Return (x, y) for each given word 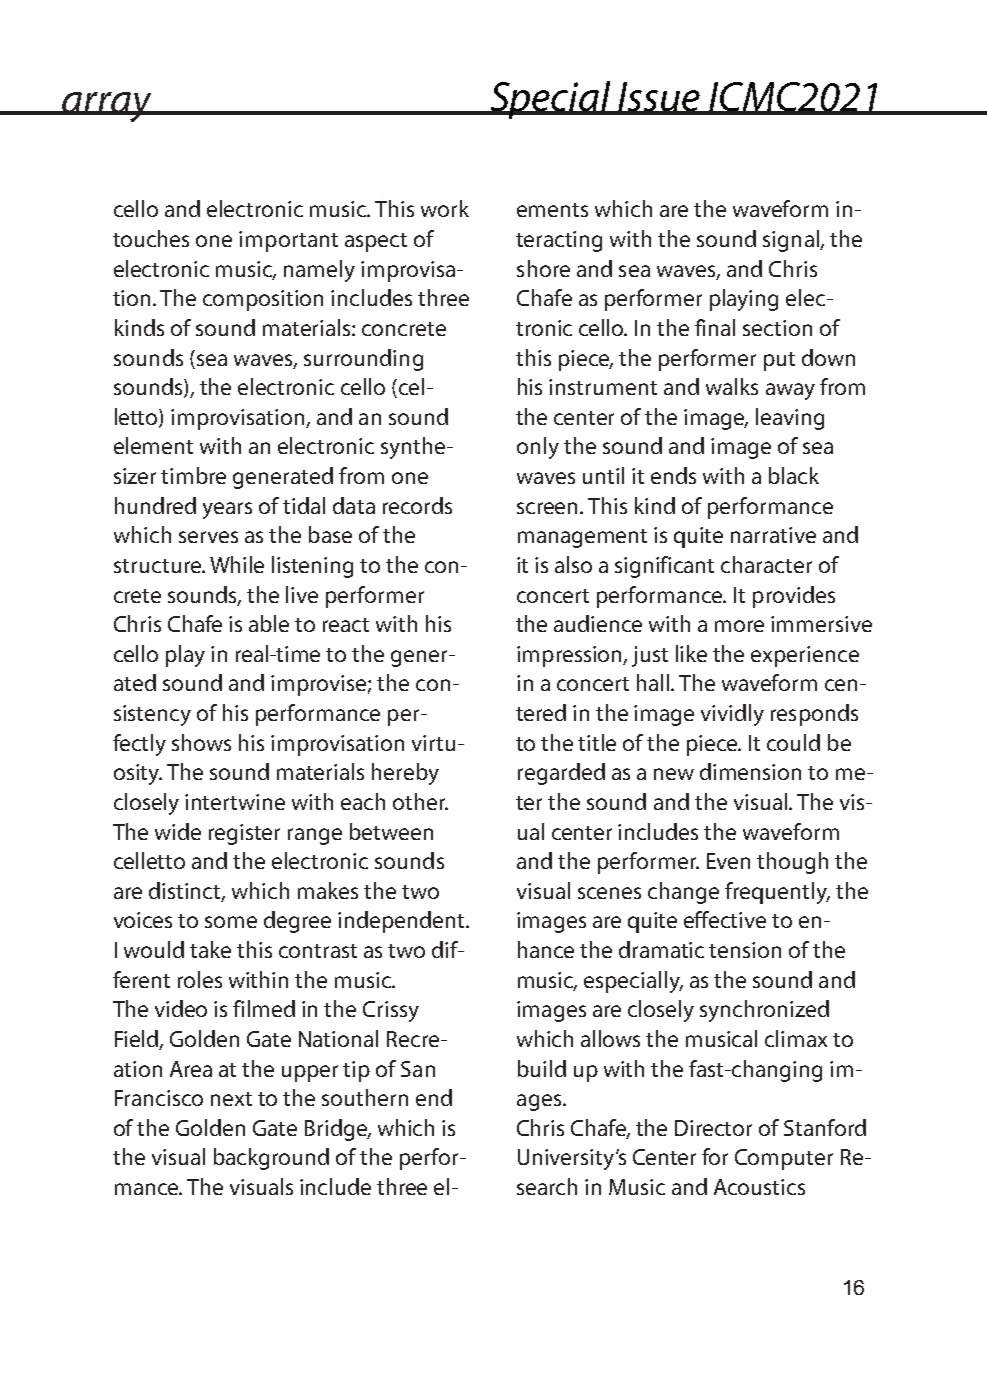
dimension (750, 771)
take (210, 949)
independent (402, 922)
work (445, 208)
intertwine (235, 802)
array (107, 107)
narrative (773, 535)
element (153, 445)
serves (208, 537)
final (715, 327)
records (417, 505)
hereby (405, 774)
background (271, 1159)
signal (792, 241)
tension (745, 950)
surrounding (363, 360)
